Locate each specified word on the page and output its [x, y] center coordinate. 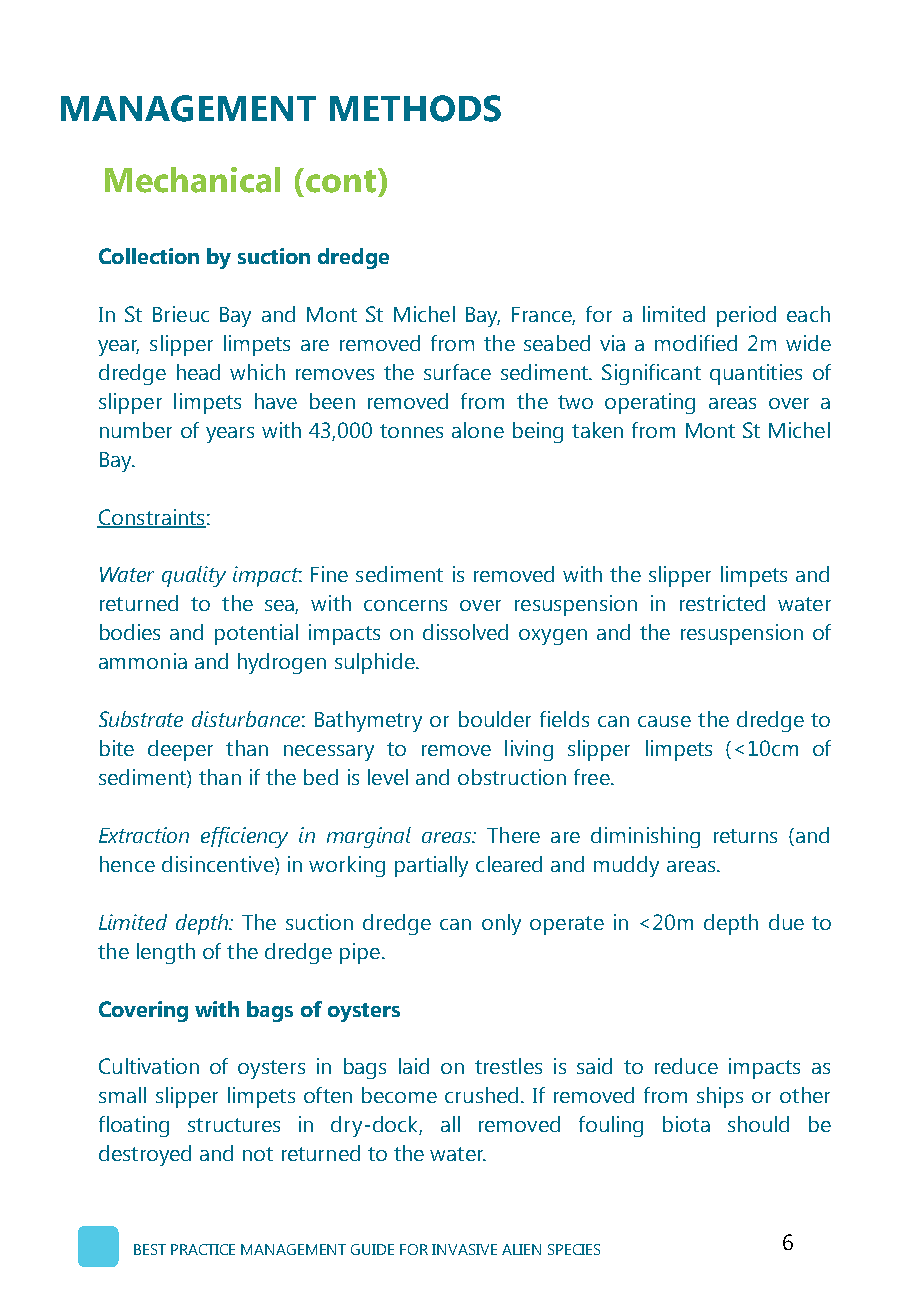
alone [478, 430]
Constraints [151, 518]
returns [745, 836]
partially [431, 866]
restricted [722, 603]
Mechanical [192, 180]
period [746, 316]
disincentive [219, 865]
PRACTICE [203, 1249]
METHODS [415, 108]
